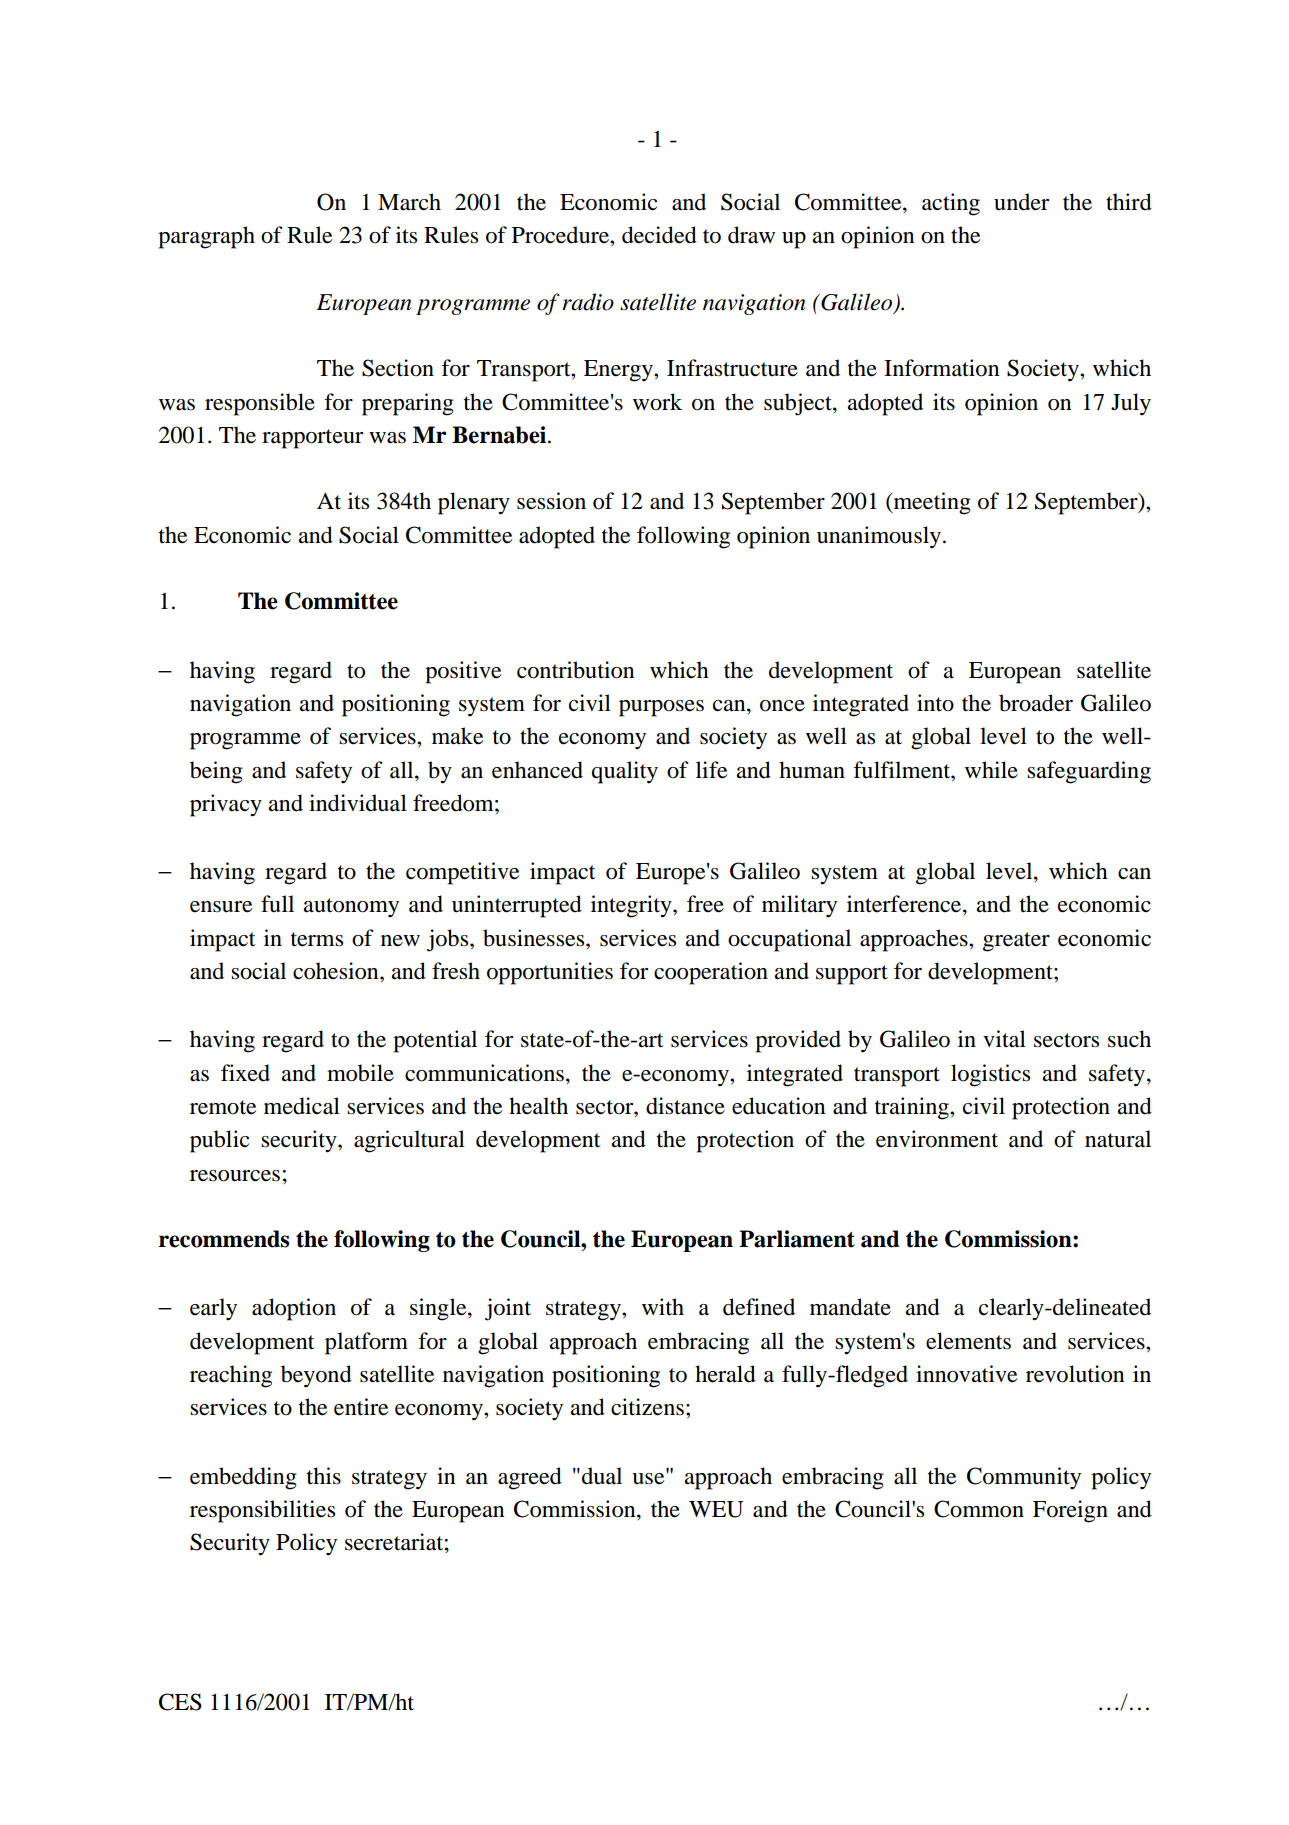 This document has height=1825, width=1289. What do you see at coordinates (1024, 1478) in the document?
I see `Community` at bounding box center [1024, 1478].
